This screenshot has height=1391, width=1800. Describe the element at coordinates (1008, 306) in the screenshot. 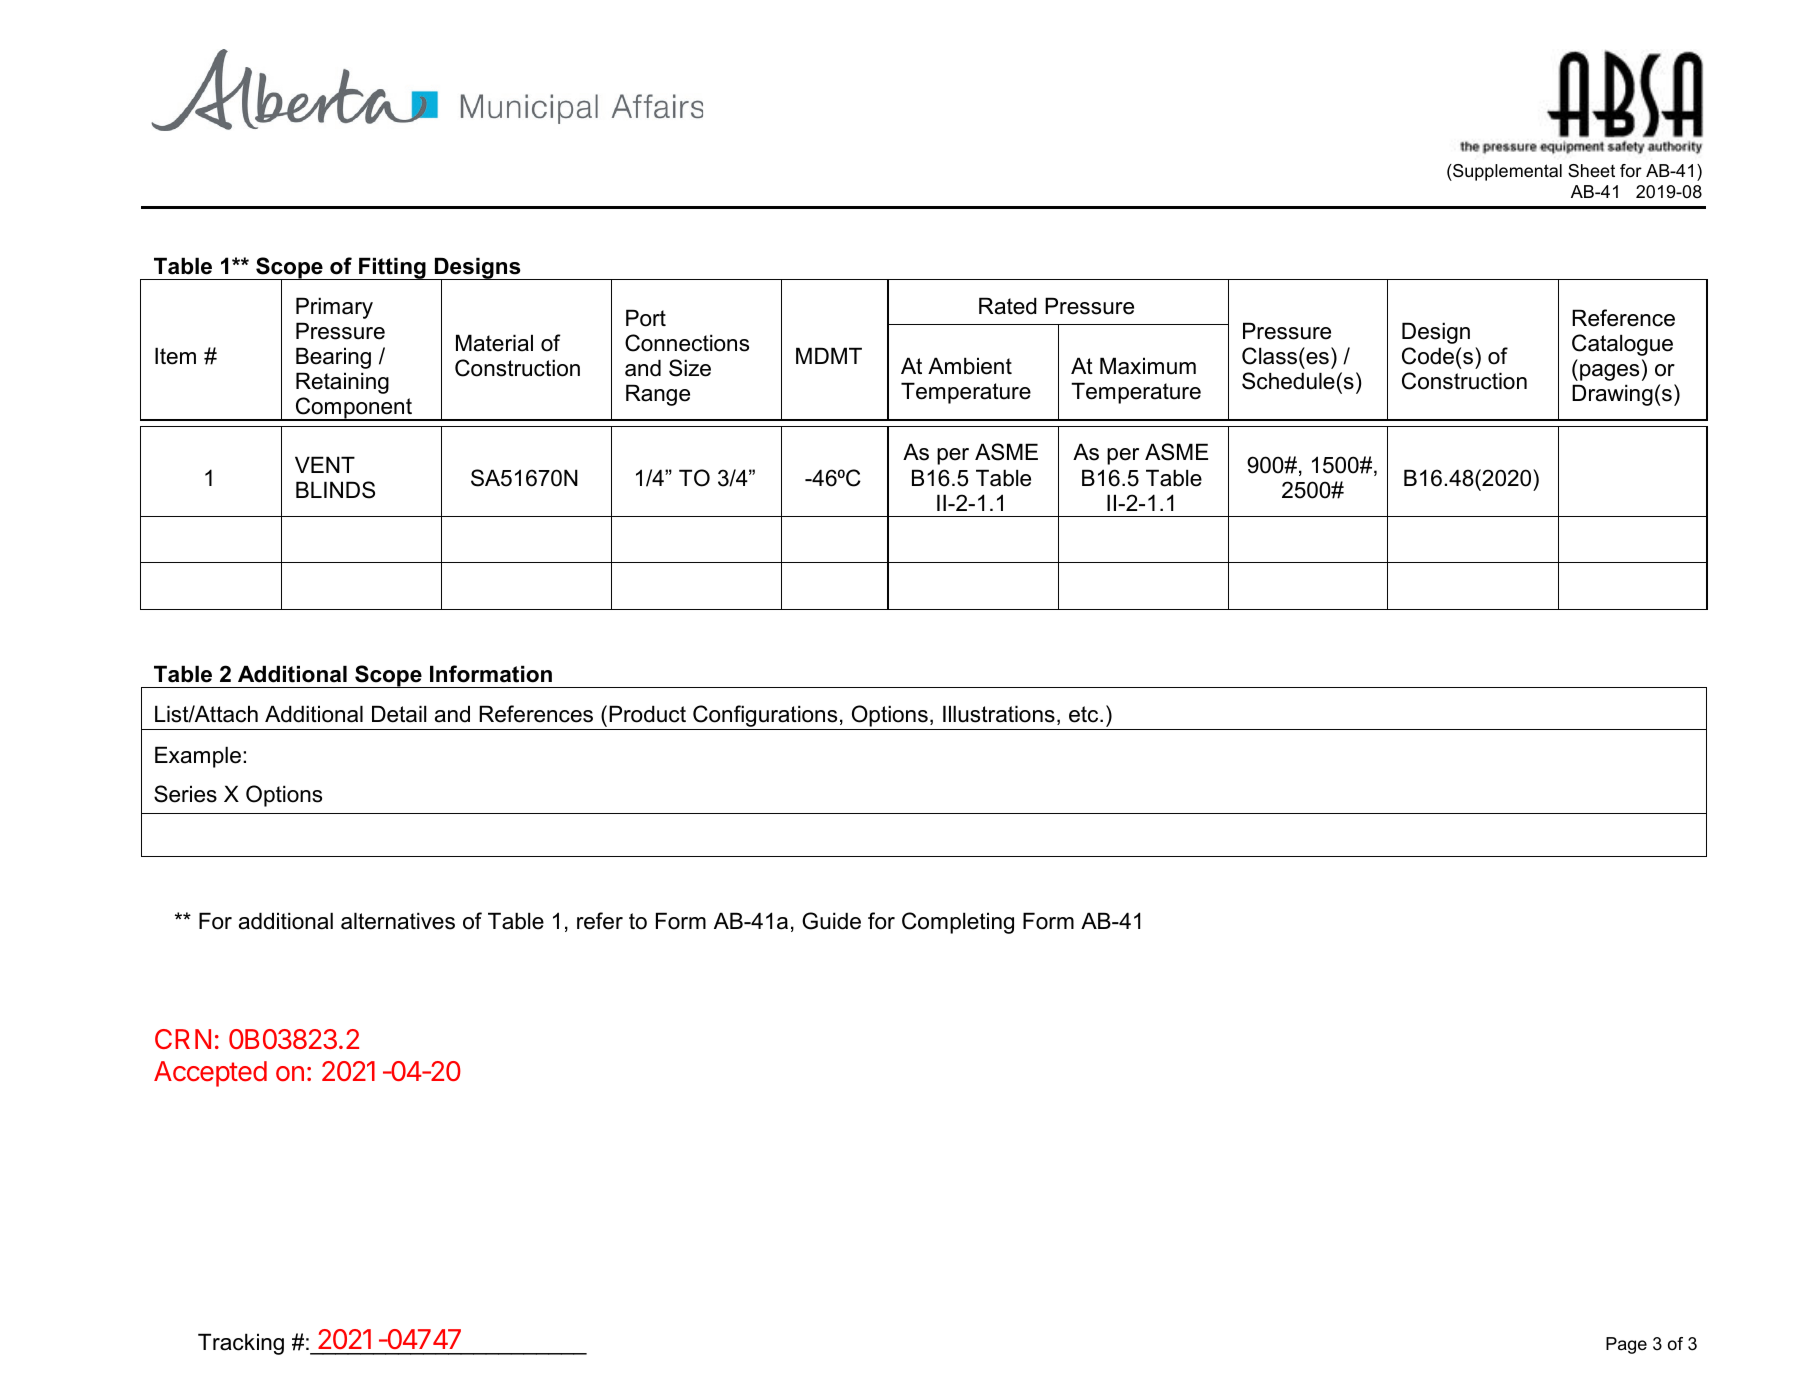

I see `Rated` at that location.
